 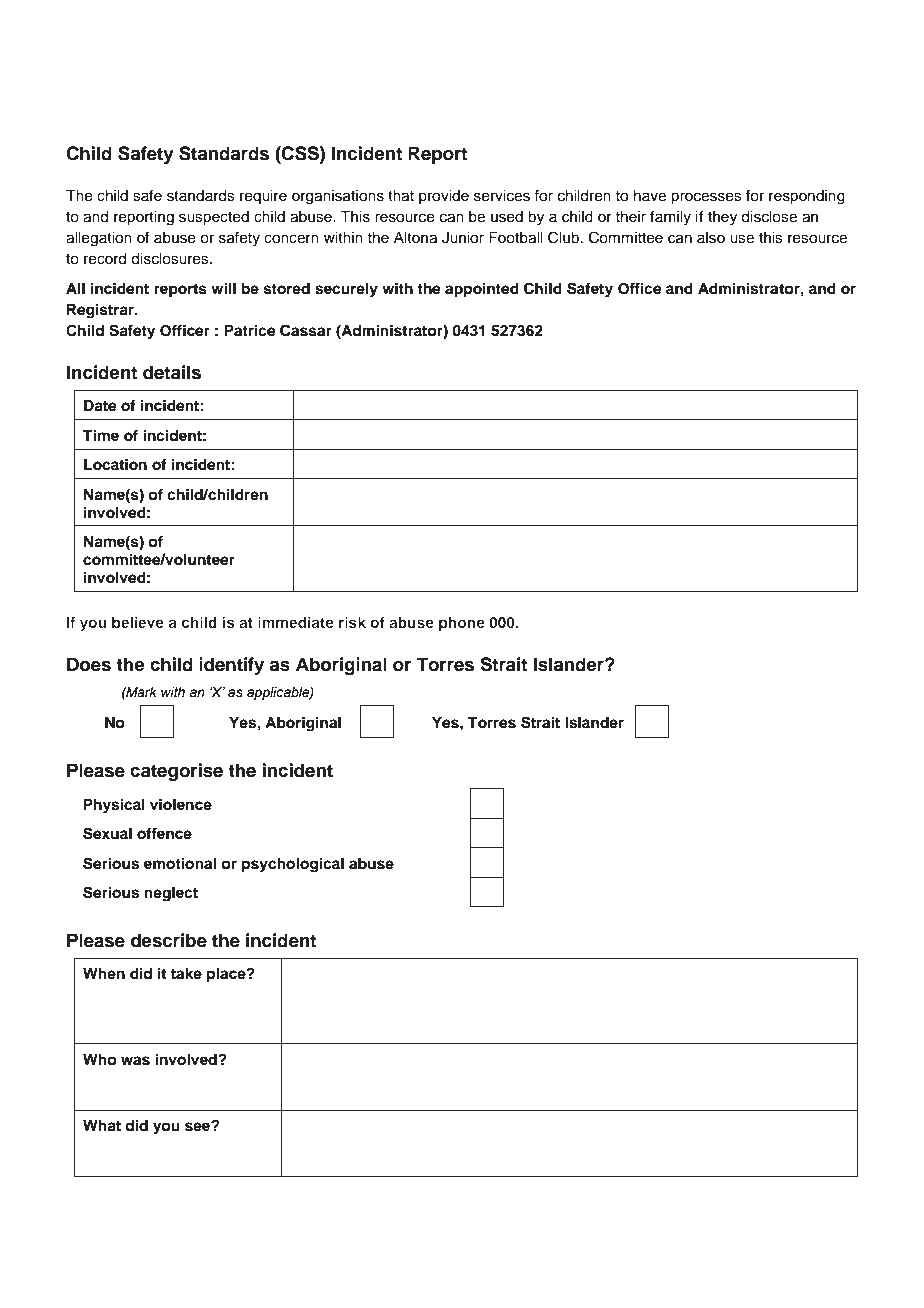 What do you see at coordinates (352, 622) in the image?
I see `risk` at bounding box center [352, 622].
